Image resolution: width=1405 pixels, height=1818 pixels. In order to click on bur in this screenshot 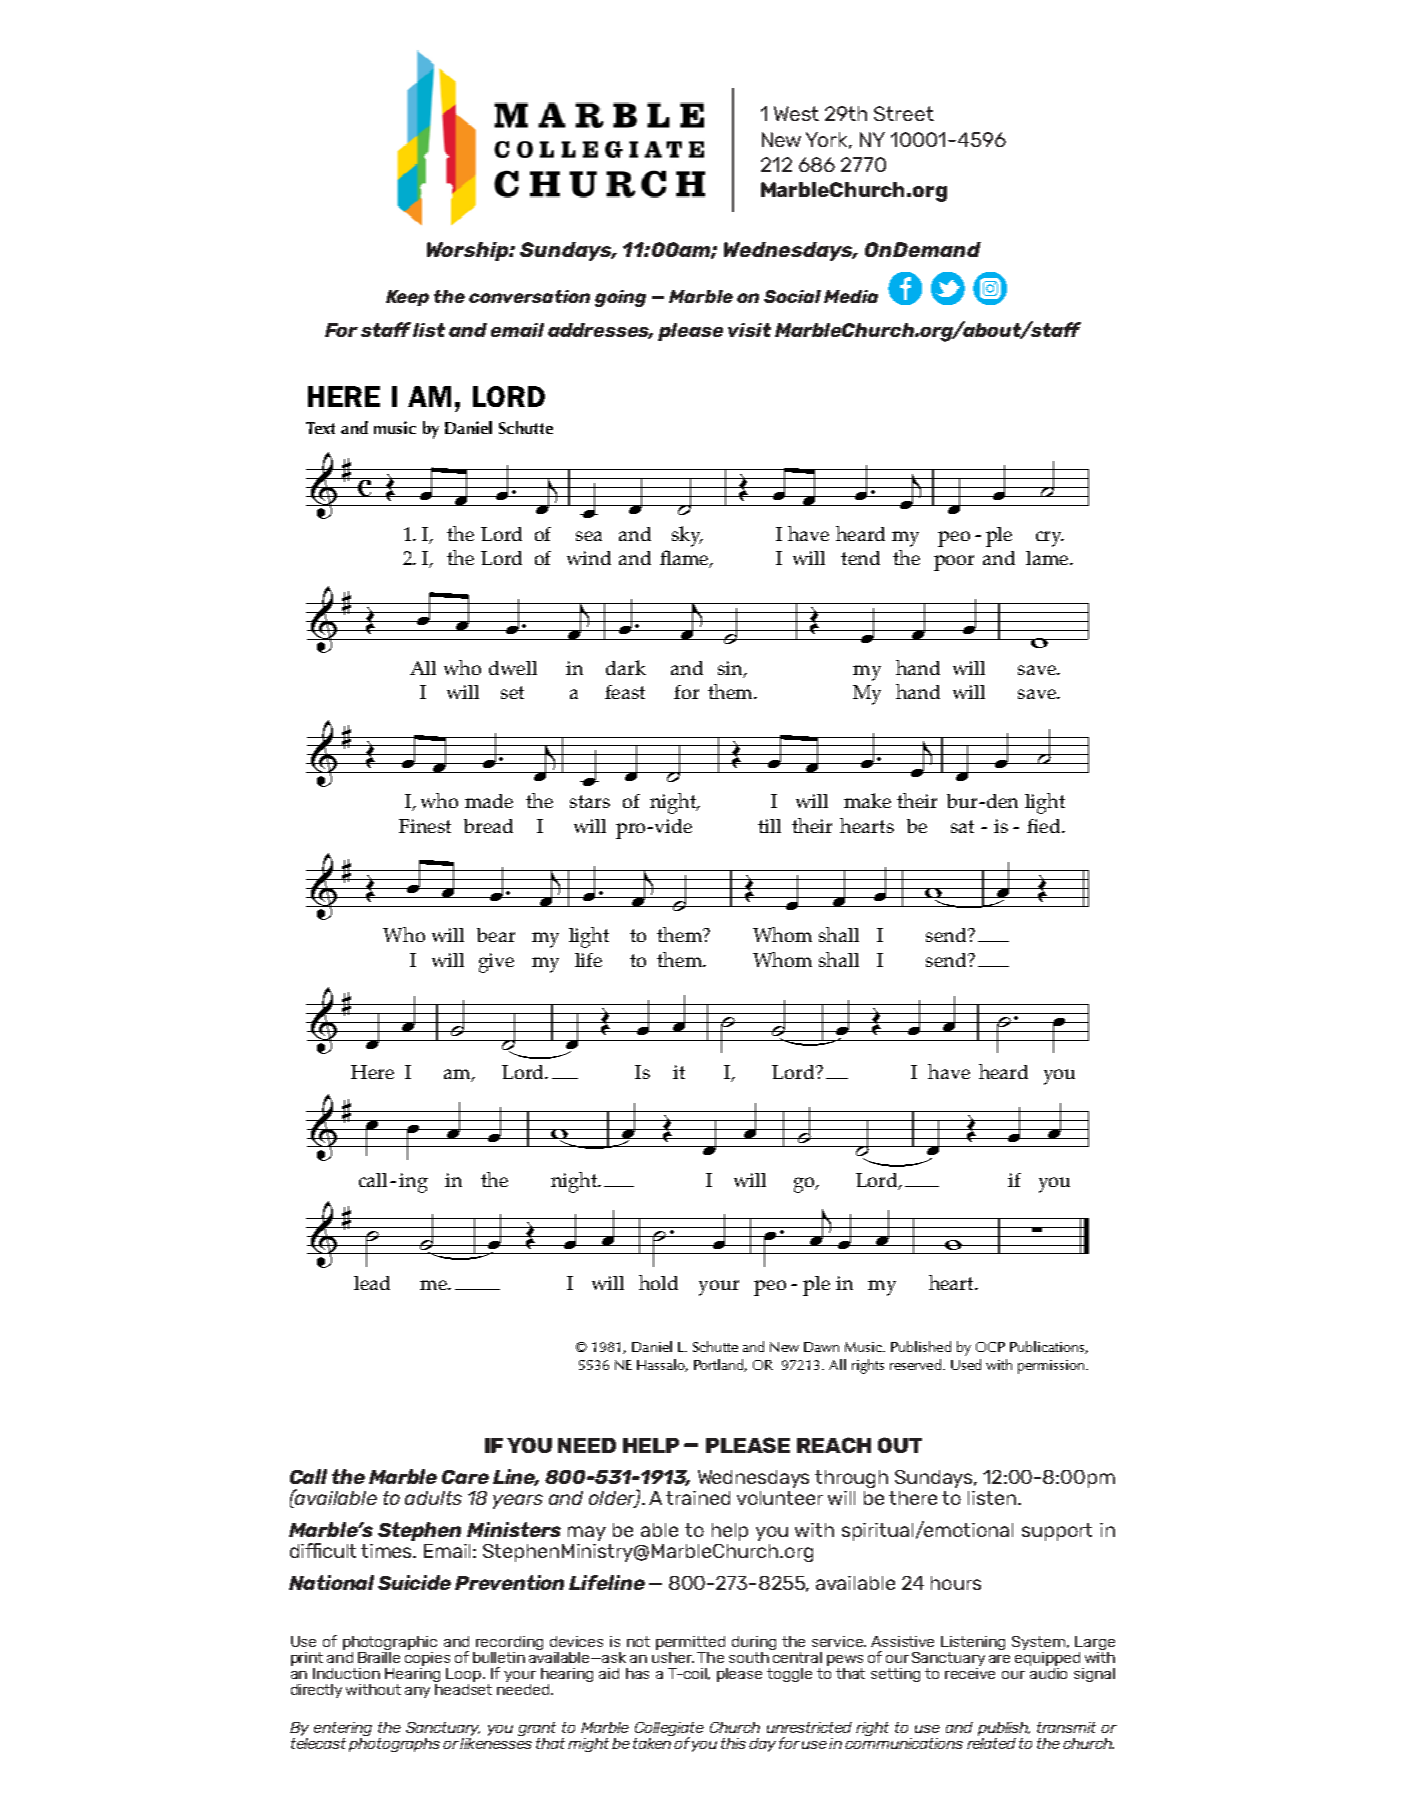, I will do `click(963, 801)`.
